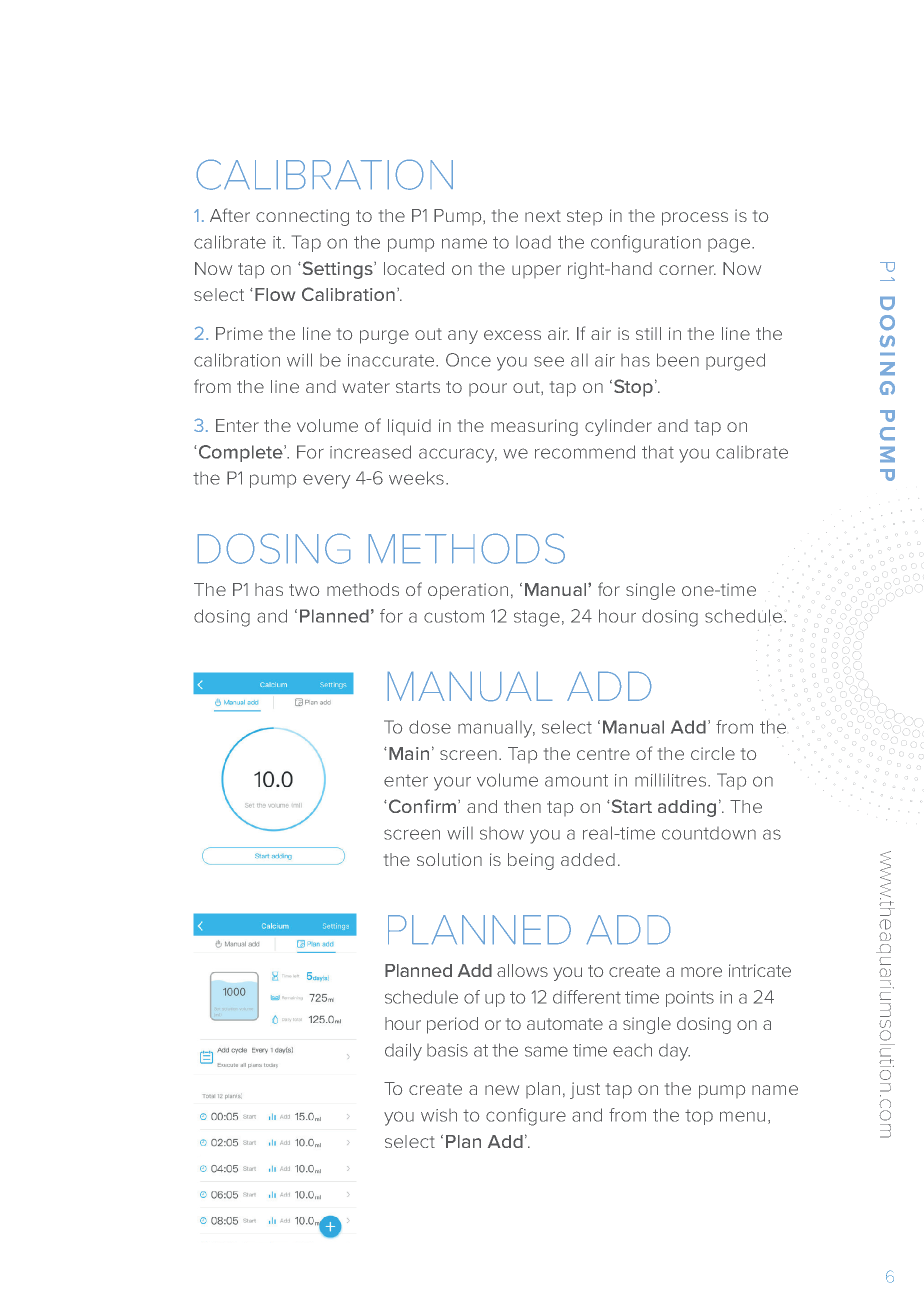  I want to click on daily, so click(403, 1052).
